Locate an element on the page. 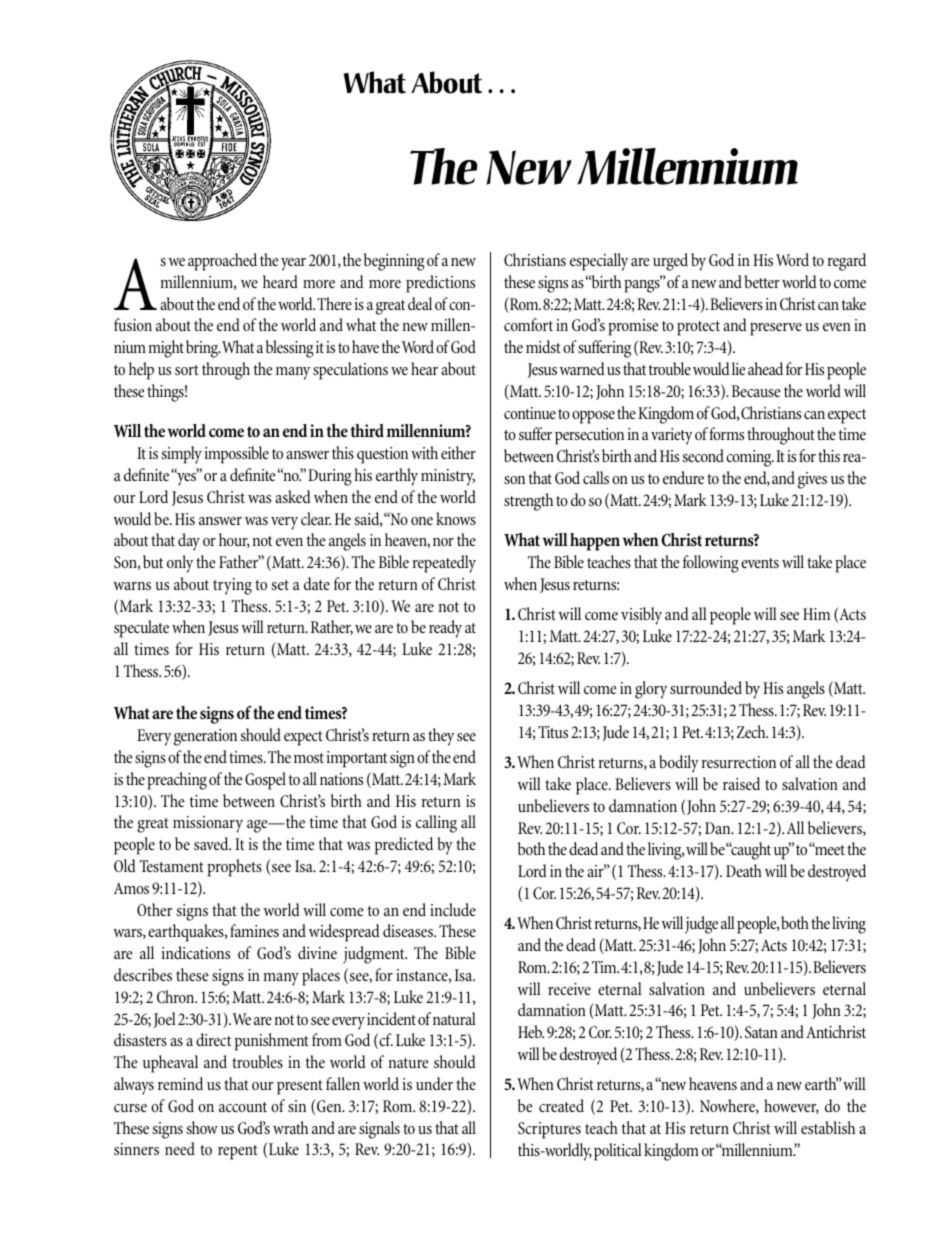  approached is located at coordinates (222, 262).
